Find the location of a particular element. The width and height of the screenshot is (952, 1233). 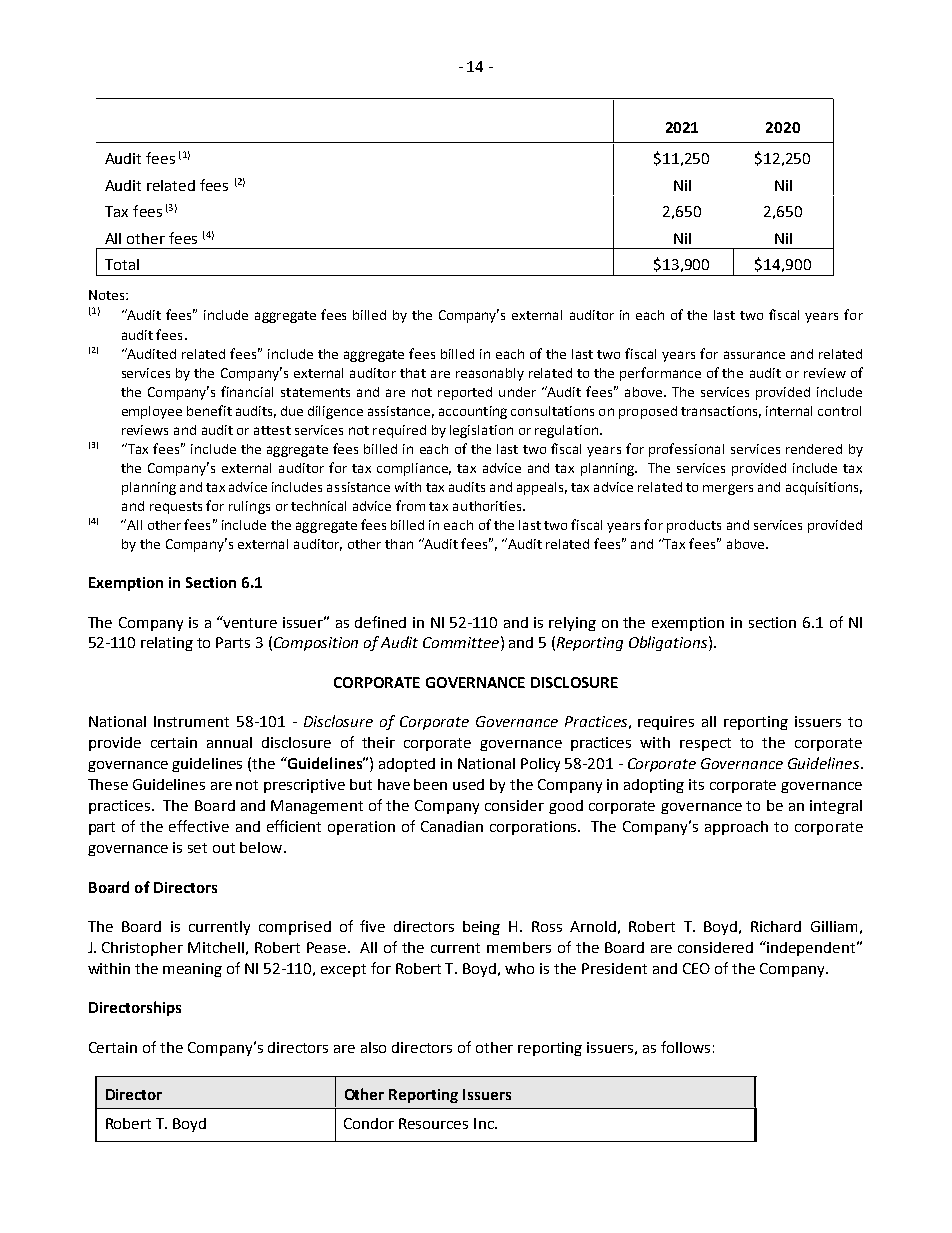

follows is located at coordinates (685, 1047).
